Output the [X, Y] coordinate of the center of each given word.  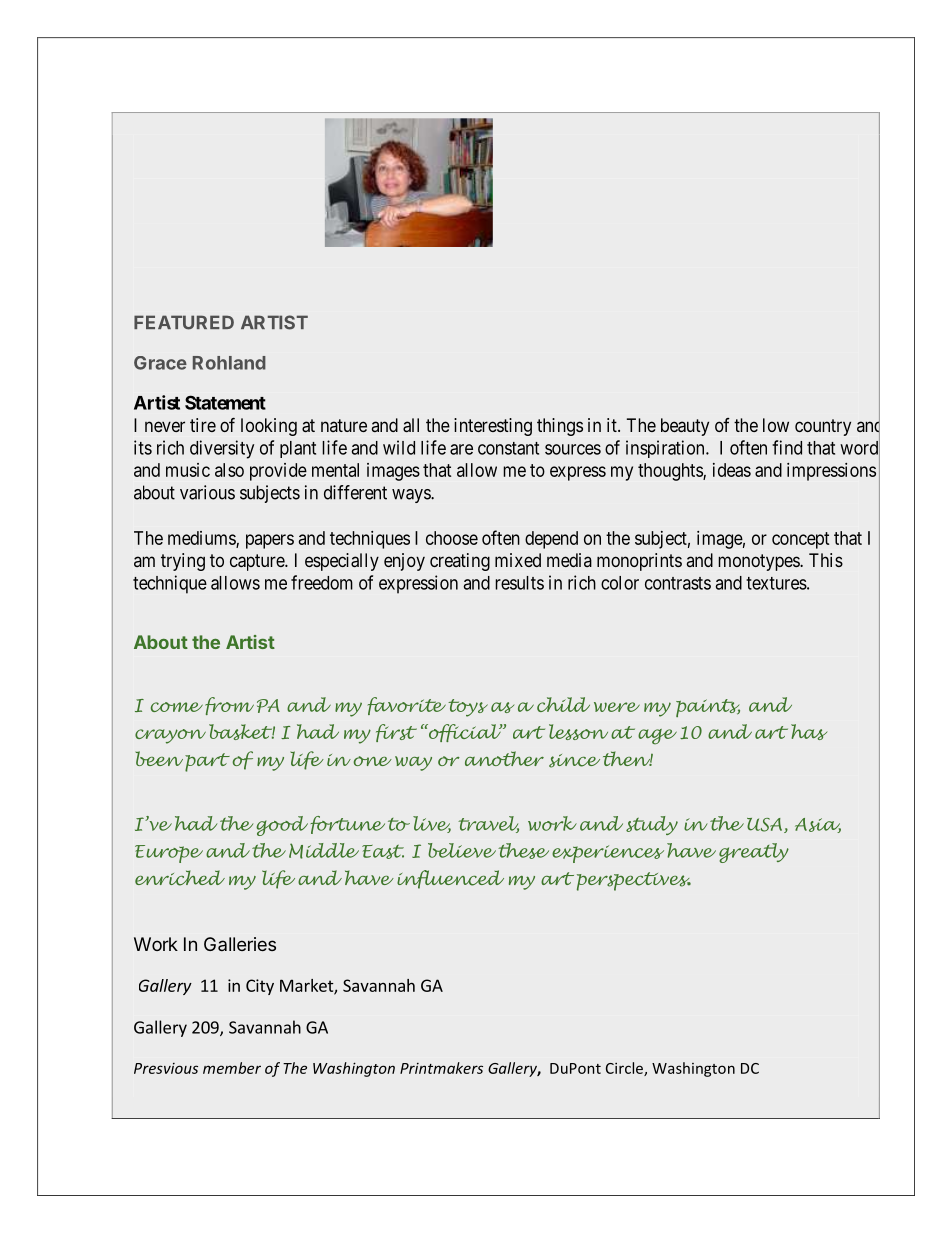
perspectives [634, 881]
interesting [493, 427]
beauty [685, 427]
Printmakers [441, 1068]
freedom [322, 582]
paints [708, 708]
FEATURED [184, 322]
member [232, 1068]
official [465, 733]
